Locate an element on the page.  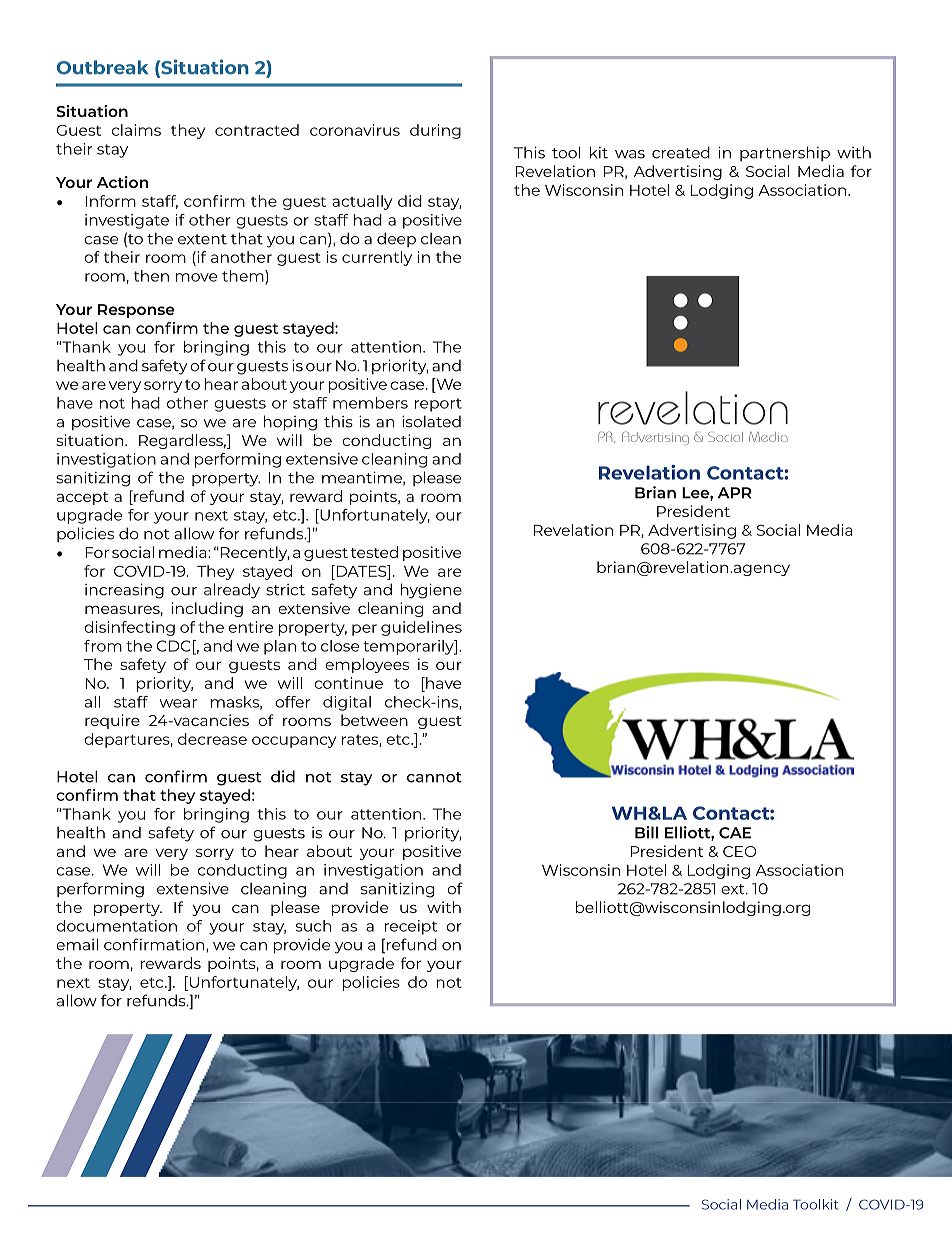
accept is located at coordinates (82, 498).
